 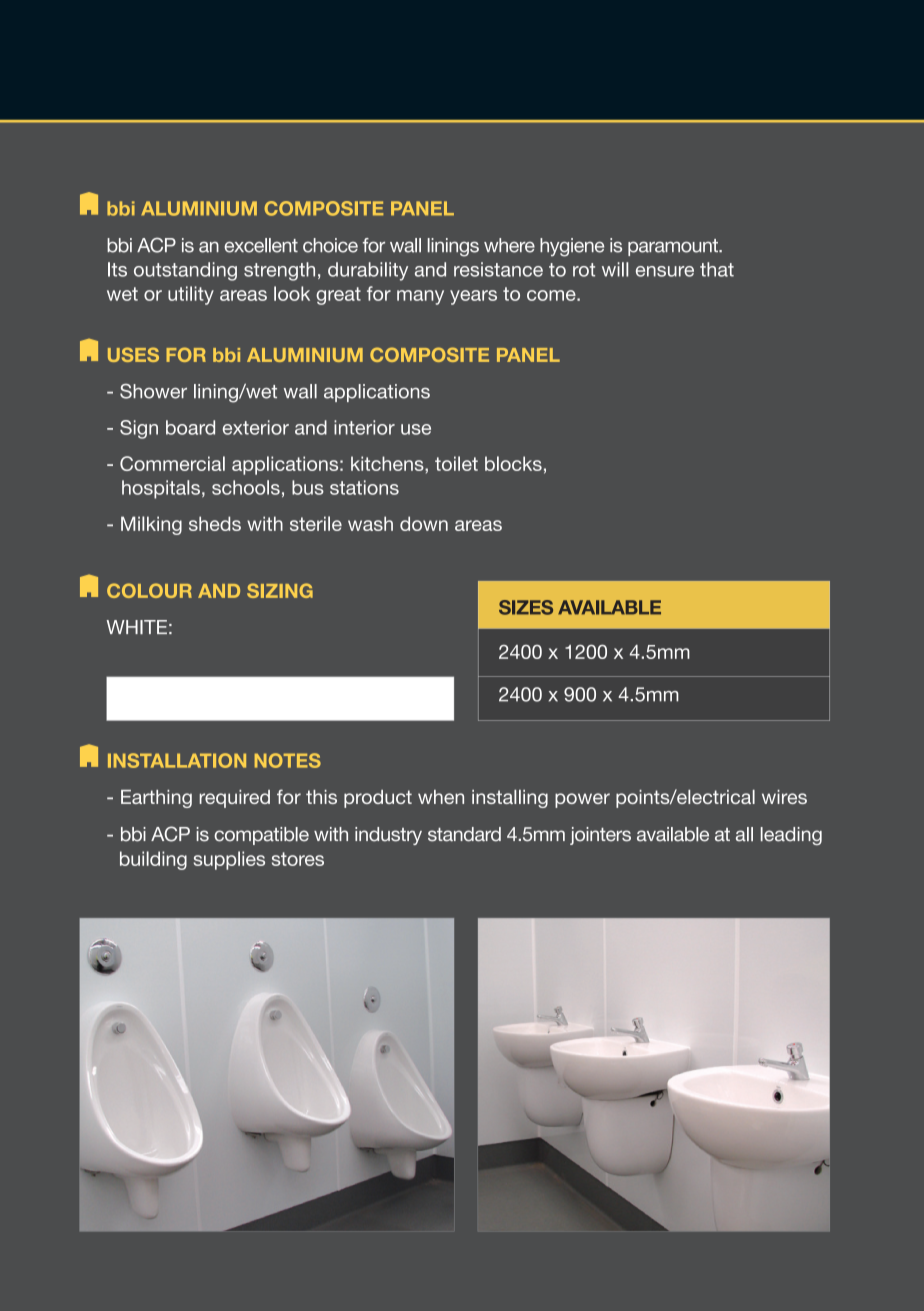 What do you see at coordinates (185, 271) in the screenshot?
I see `outstanding` at bounding box center [185, 271].
